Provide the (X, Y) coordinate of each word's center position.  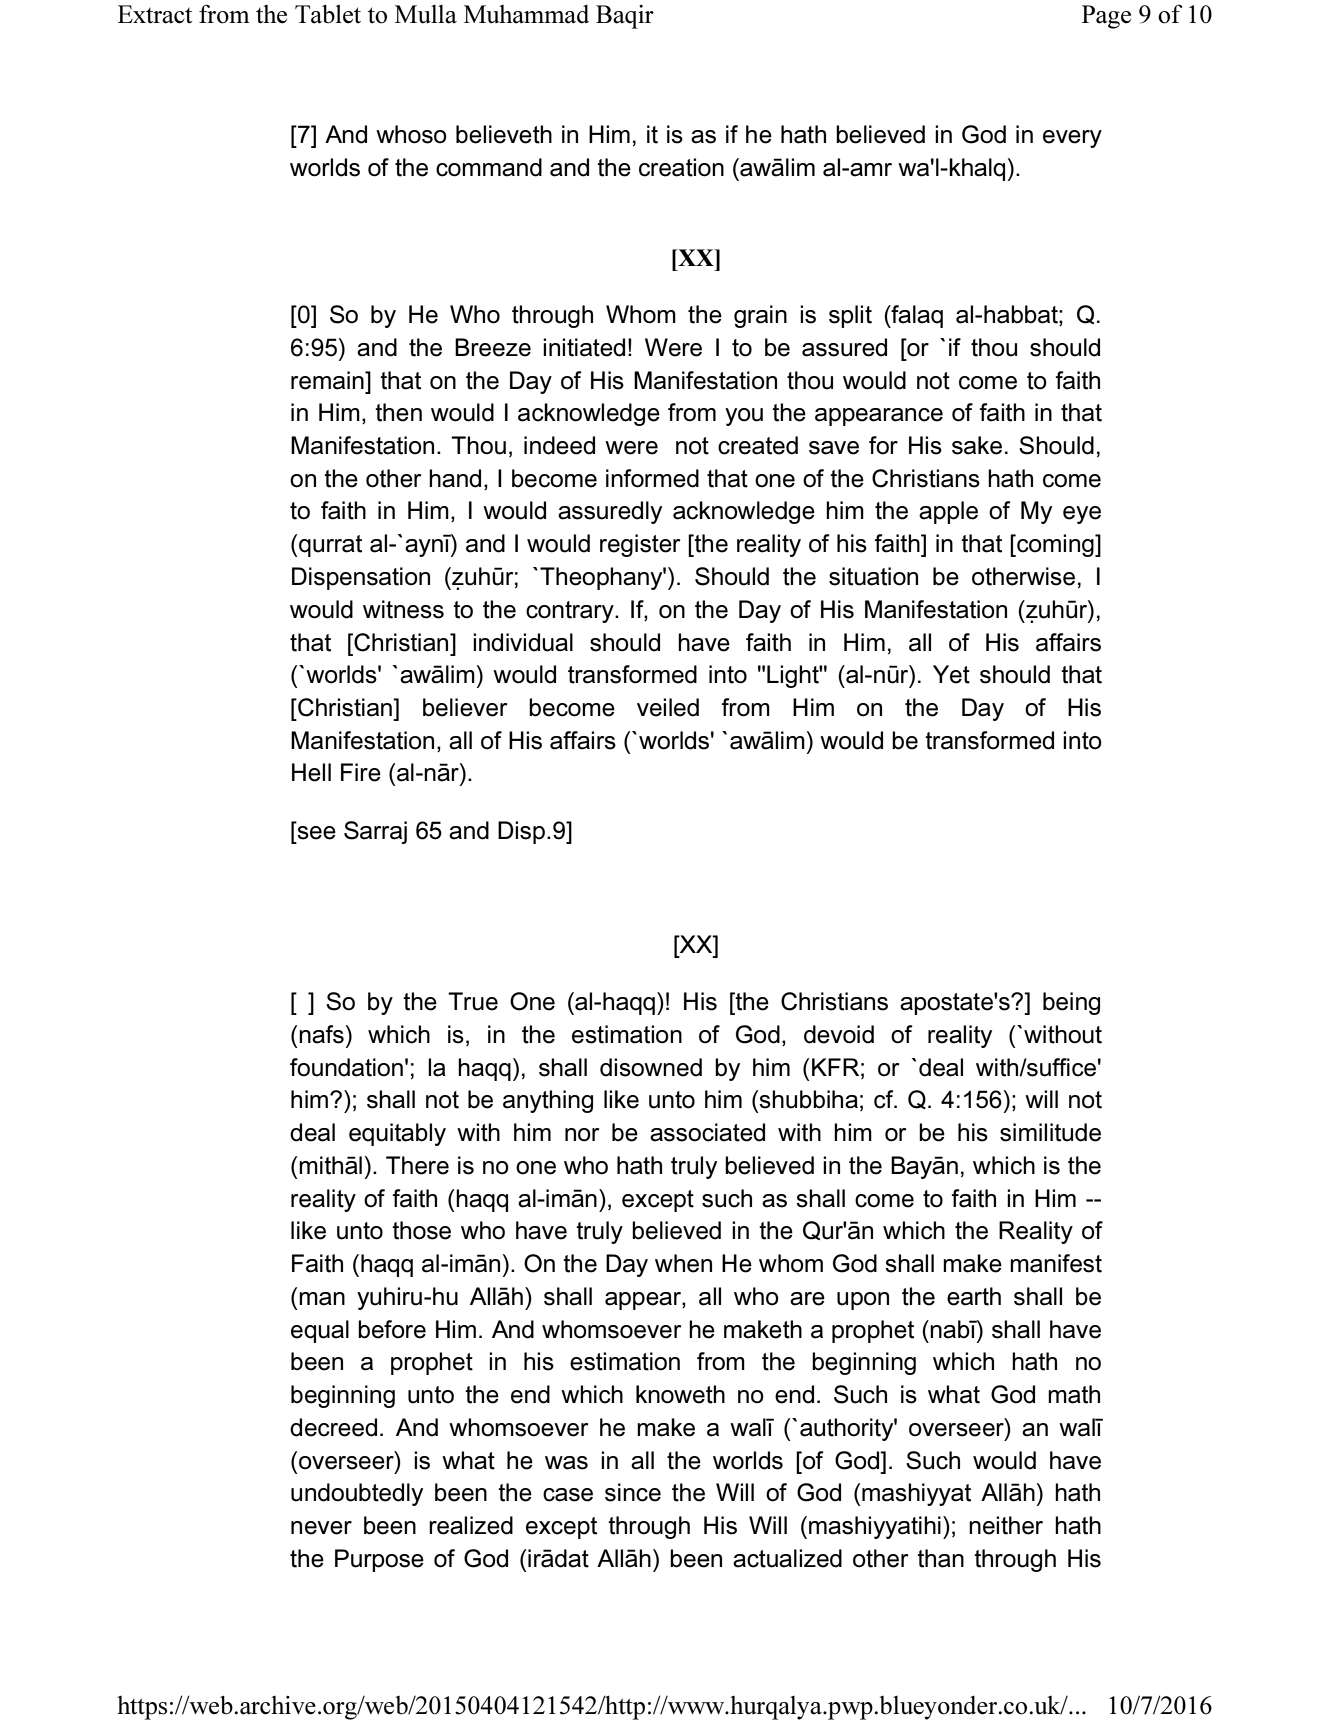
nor (582, 1135)
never (321, 1528)
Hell (311, 772)
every (1072, 139)
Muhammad (526, 14)
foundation (346, 1067)
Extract (155, 14)
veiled (668, 707)
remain (328, 380)
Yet (951, 674)
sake (977, 445)
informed (652, 478)
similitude (1050, 1132)
